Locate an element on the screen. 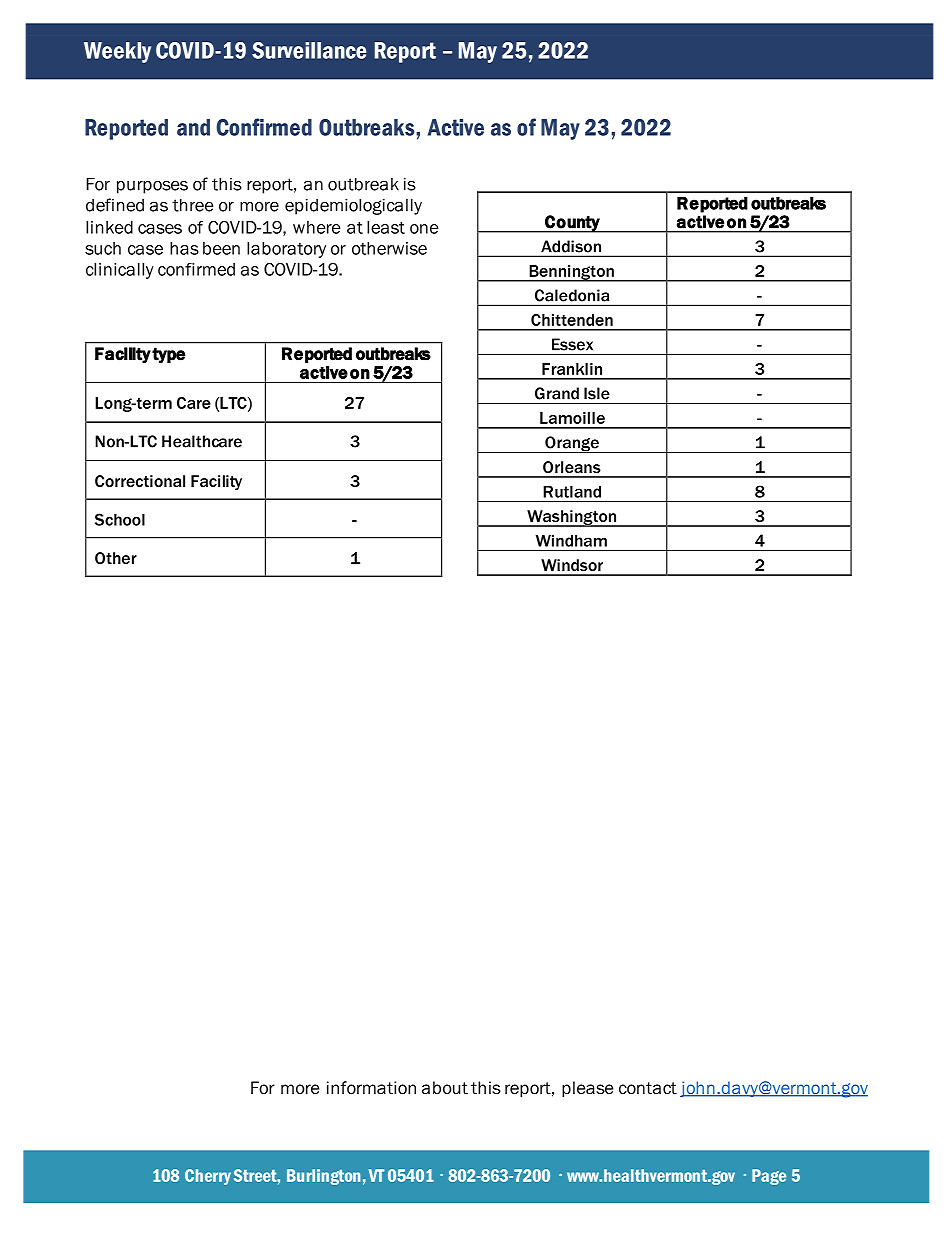 Image resolution: width=952 pixels, height=1233 pixels. Burlington is located at coordinates (323, 1177).
